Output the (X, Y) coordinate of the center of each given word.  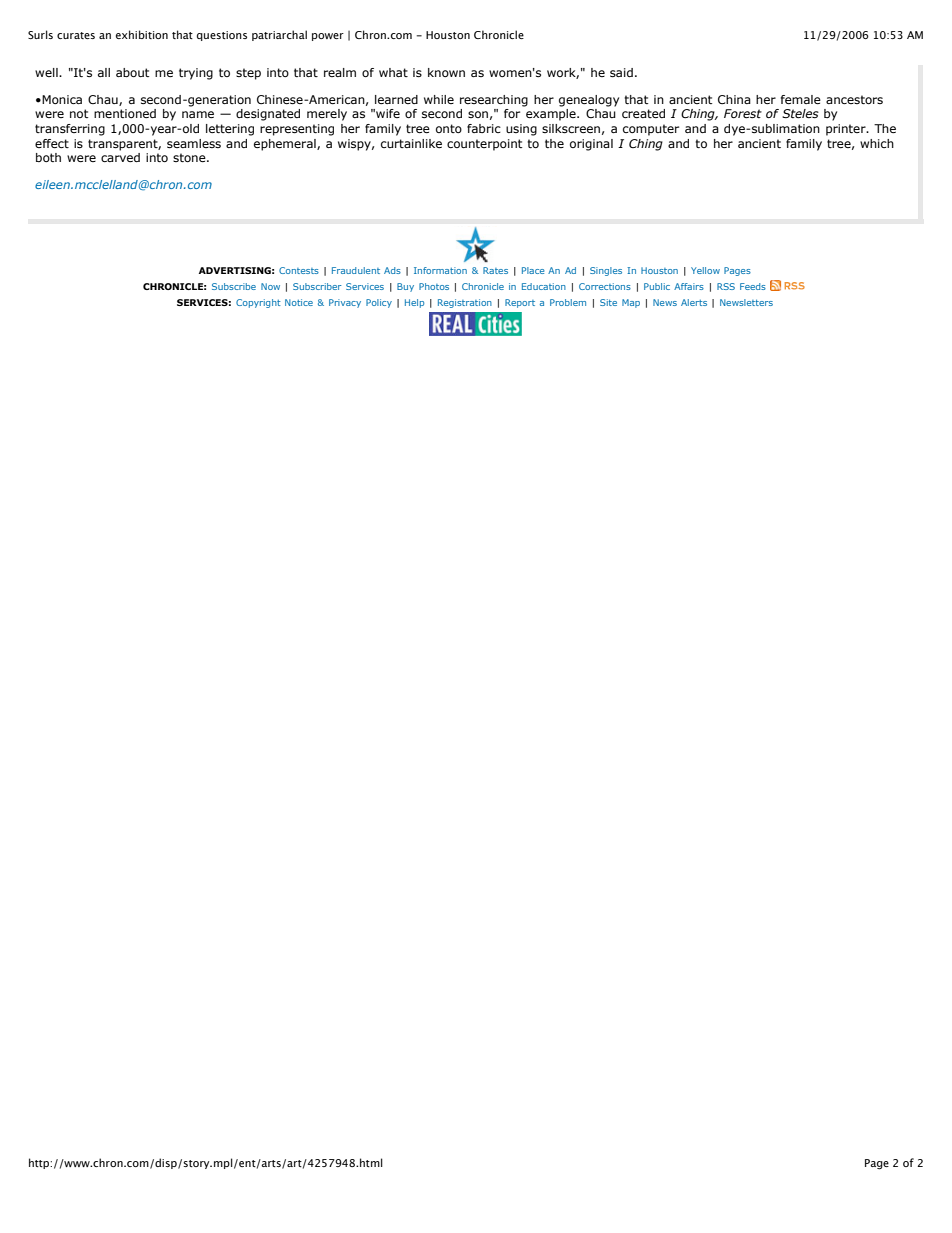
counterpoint (485, 145)
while (439, 99)
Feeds (753, 286)
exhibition (142, 34)
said (621, 72)
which (877, 143)
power (328, 37)
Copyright (258, 303)
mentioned (125, 113)
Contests (299, 270)
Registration (465, 303)
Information (440, 270)
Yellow (705, 270)
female (801, 99)
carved (120, 157)
